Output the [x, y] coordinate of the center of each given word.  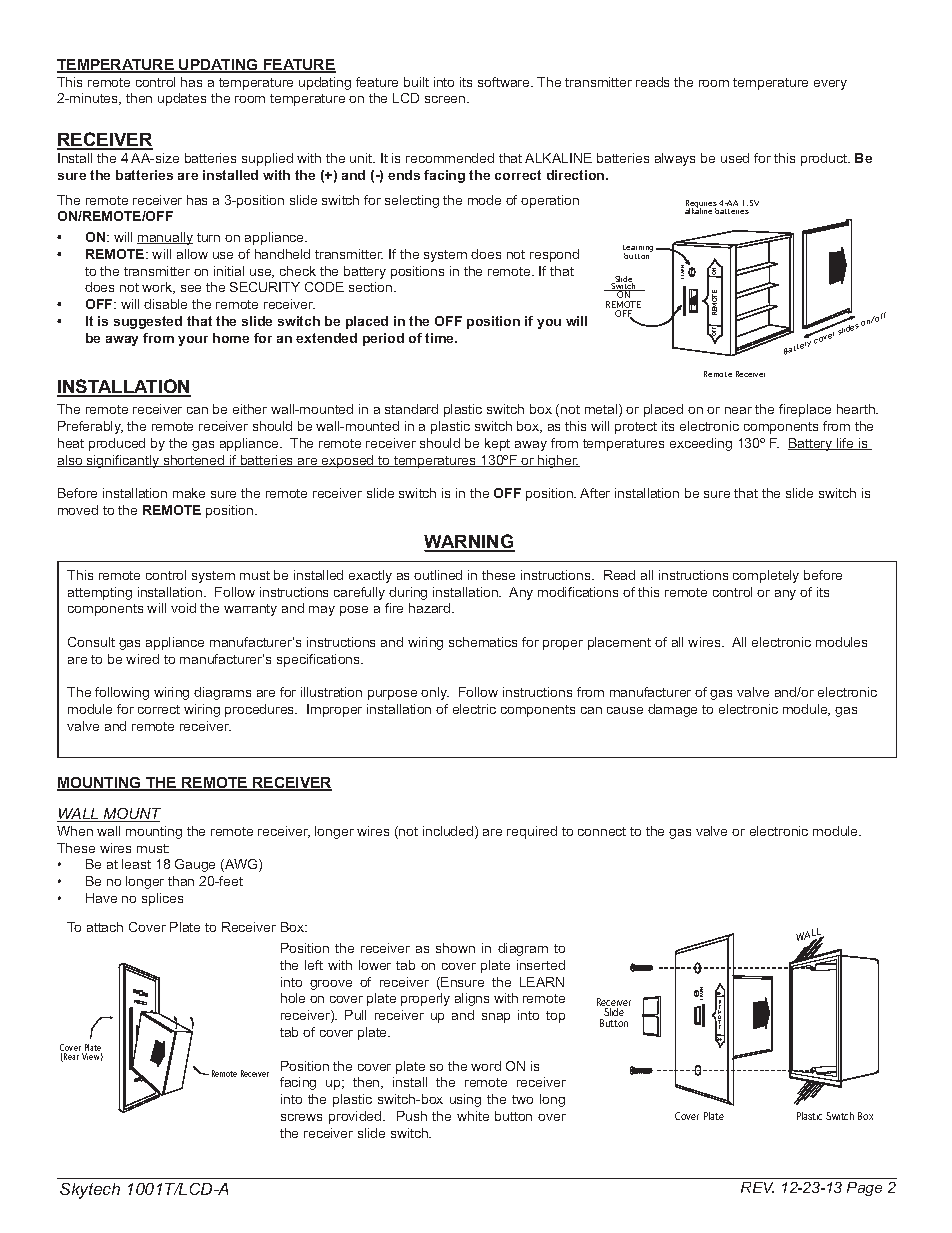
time [441, 338]
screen [446, 99]
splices [162, 899]
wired [142, 659]
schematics [483, 642]
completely [766, 576]
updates [182, 99]
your [193, 341]
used [735, 158]
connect [602, 831]
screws [301, 1117]
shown [455, 948]
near [738, 410]
